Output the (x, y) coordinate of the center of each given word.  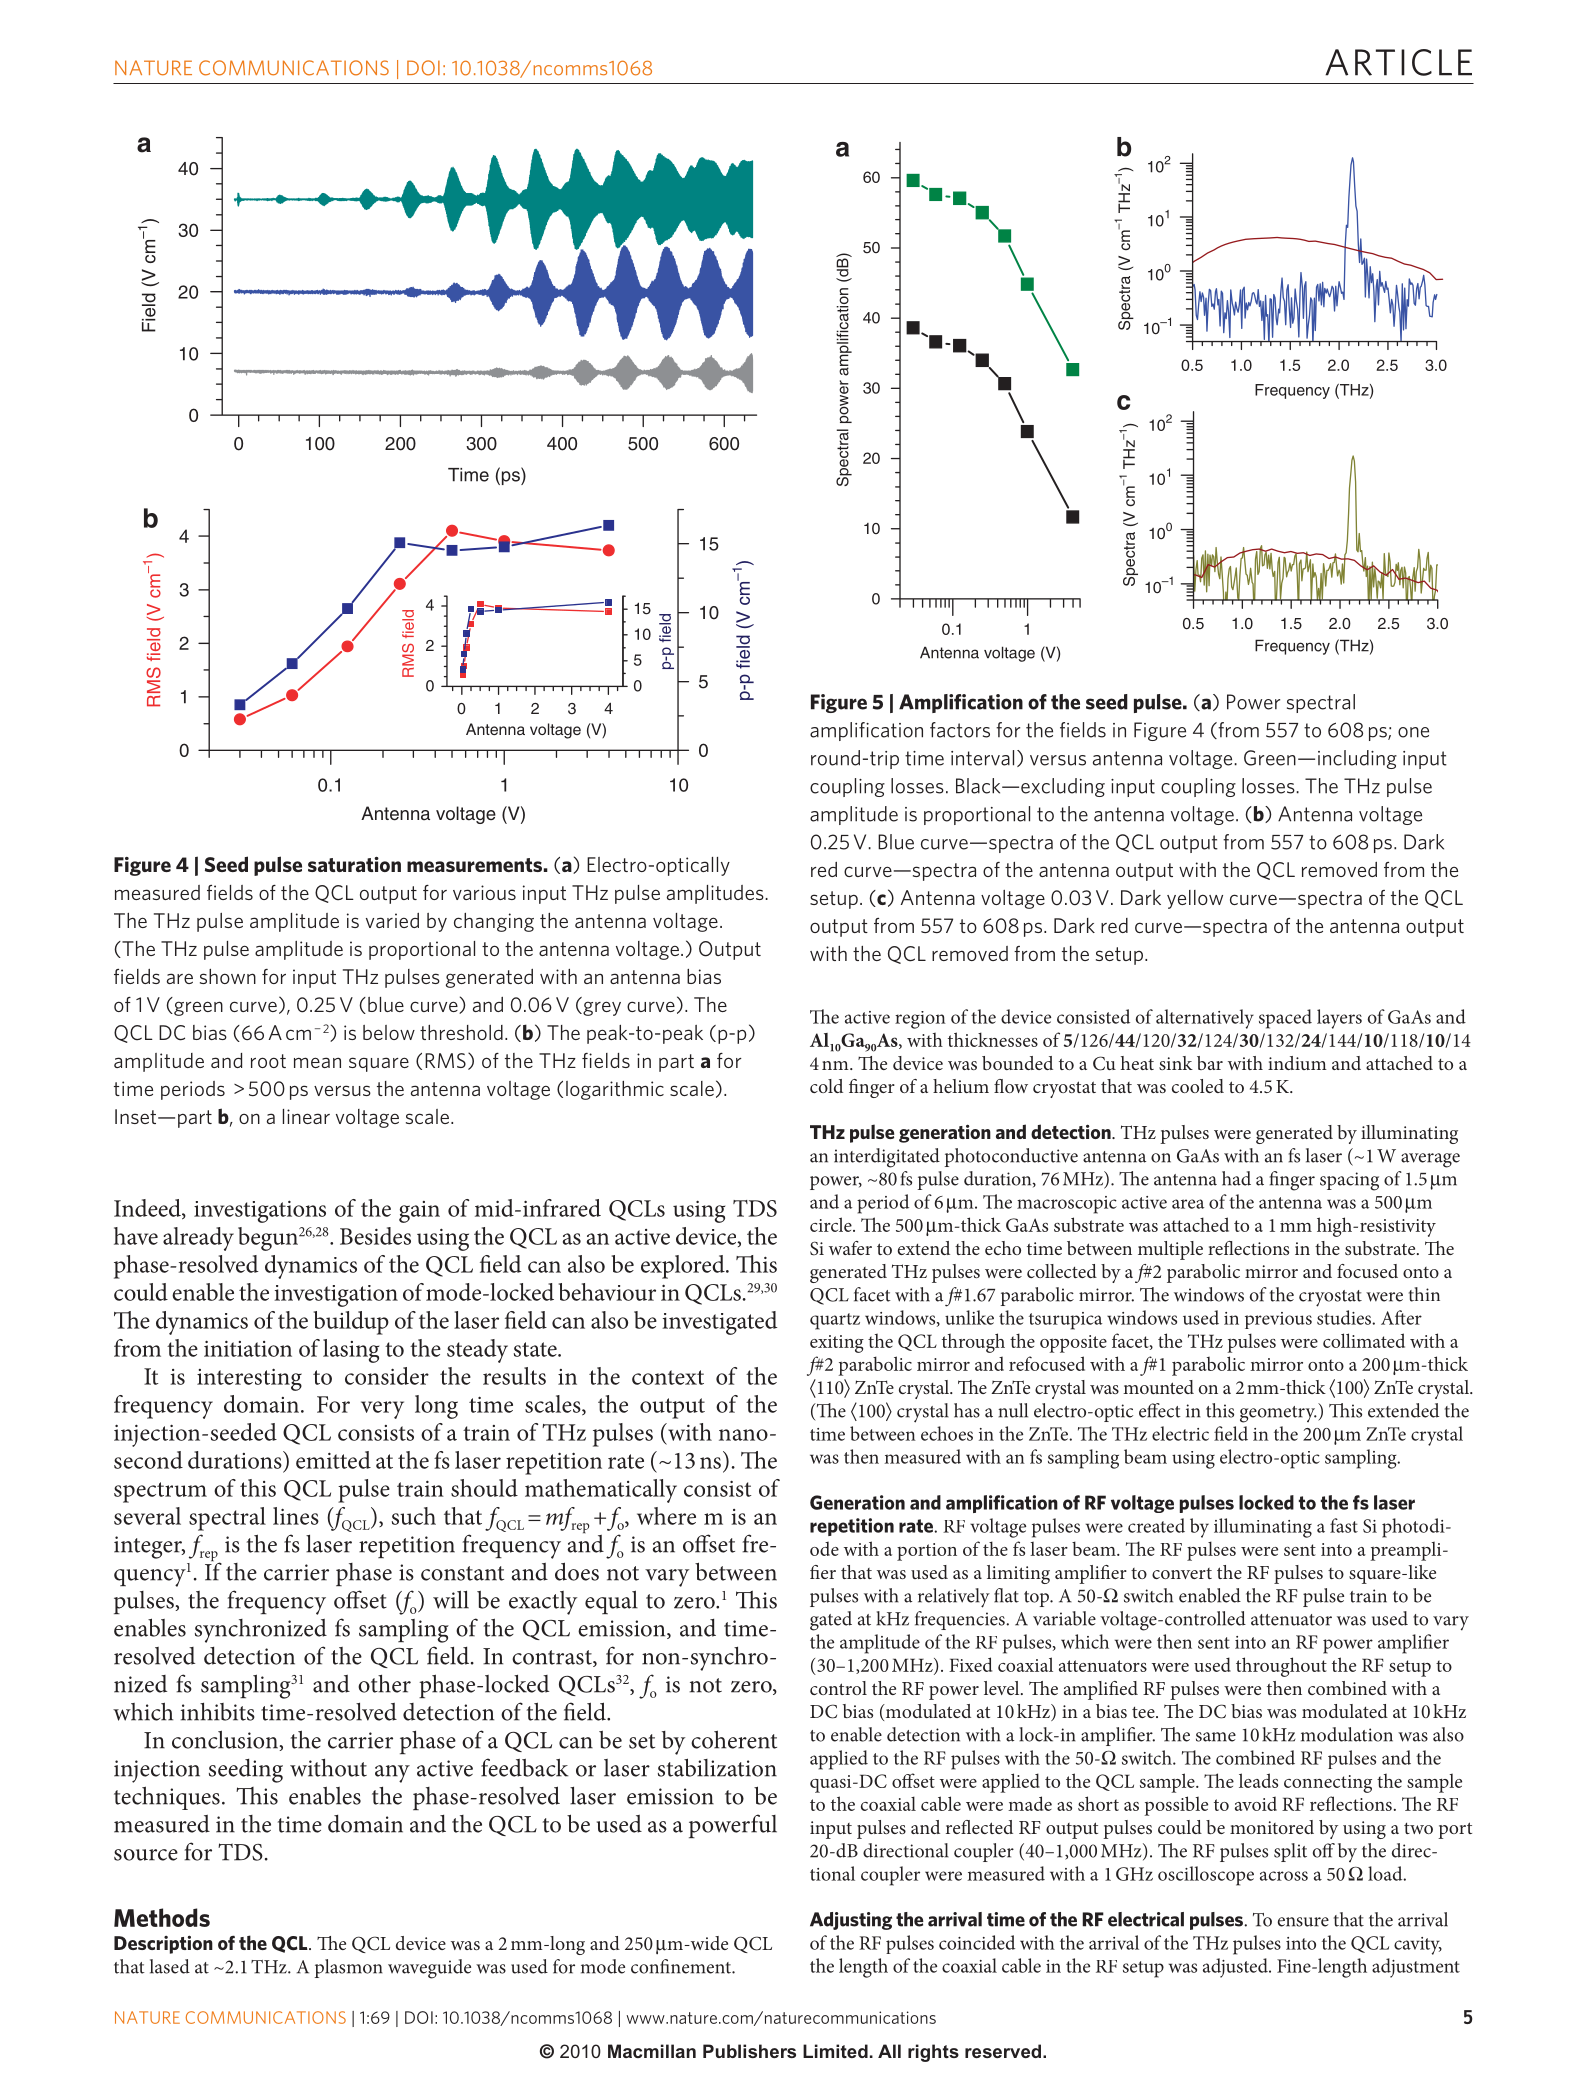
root (268, 1061)
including (1357, 759)
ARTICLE (1398, 62)
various (484, 892)
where (666, 1516)
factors (960, 730)
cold (826, 1086)
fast (1344, 1525)
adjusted (1236, 1968)
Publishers (749, 2051)
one (1413, 732)
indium (1297, 1063)
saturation (354, 864)
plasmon (349, 1968)
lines (296, 1516)
